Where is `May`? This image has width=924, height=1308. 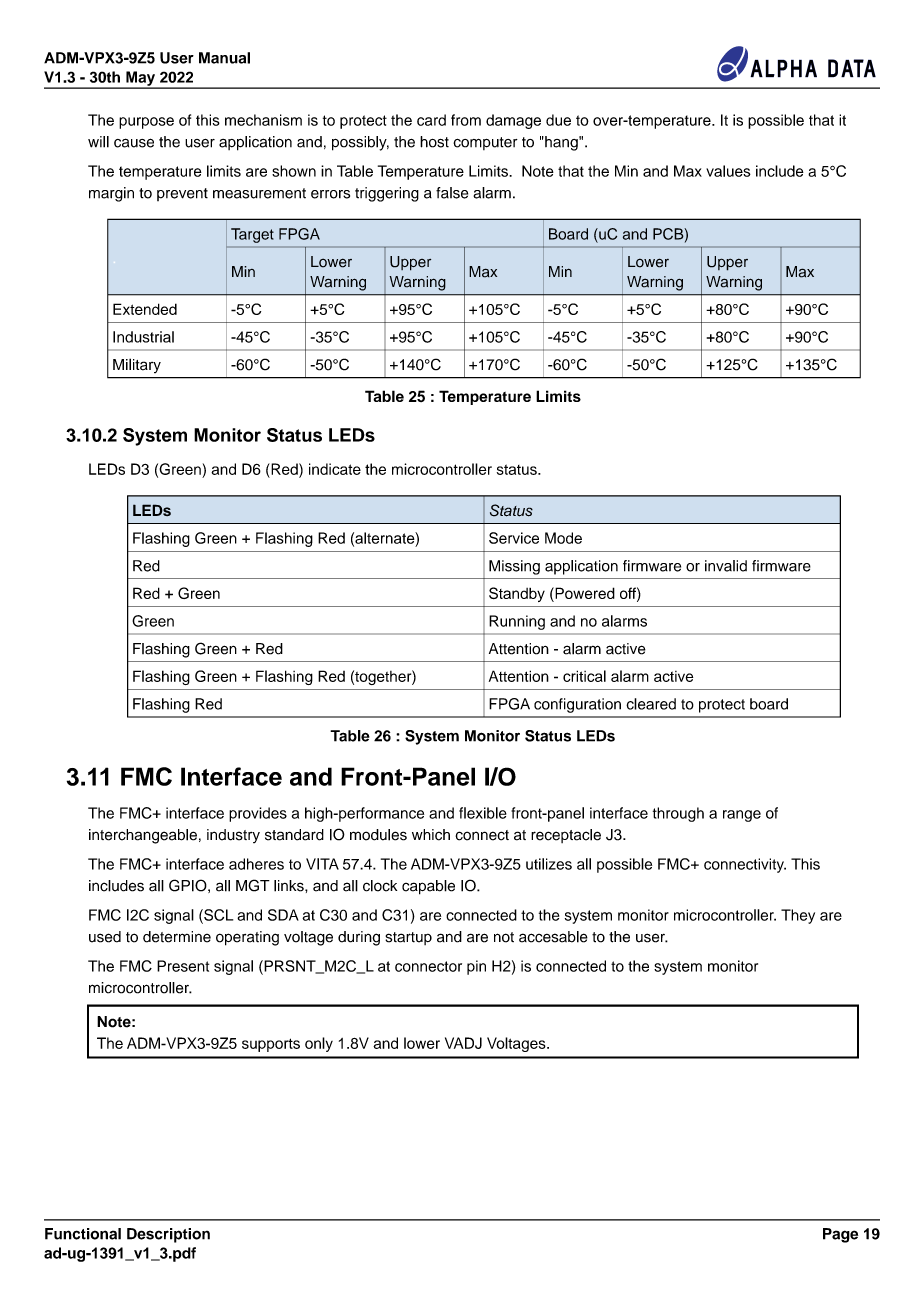 May is located at coordinates (140, 79).
